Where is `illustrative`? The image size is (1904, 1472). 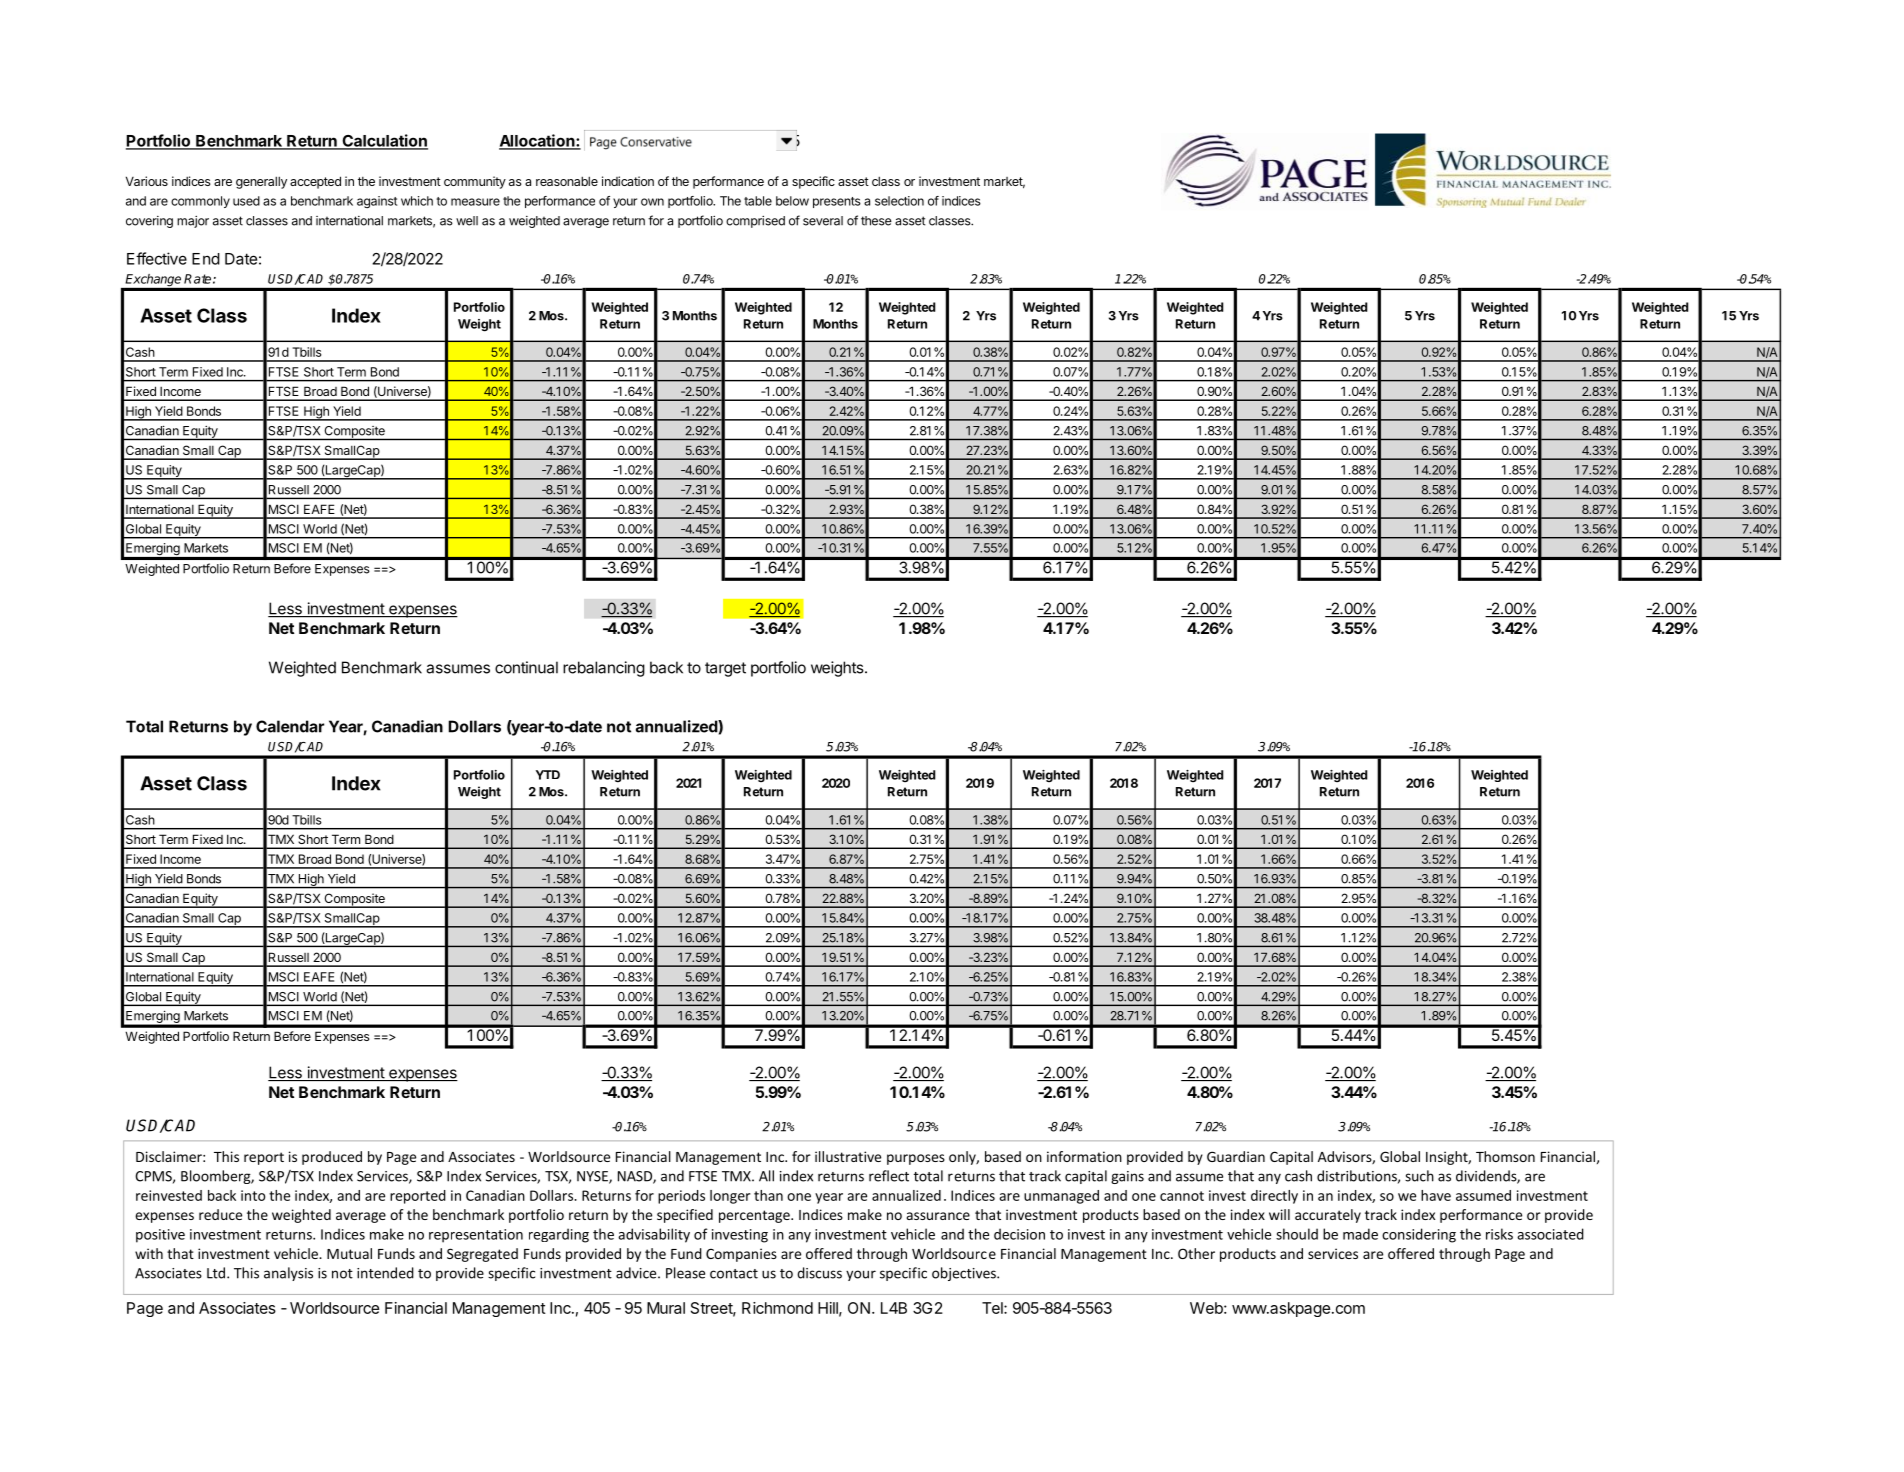 illustrative is located at coordinates (848, 1156).
